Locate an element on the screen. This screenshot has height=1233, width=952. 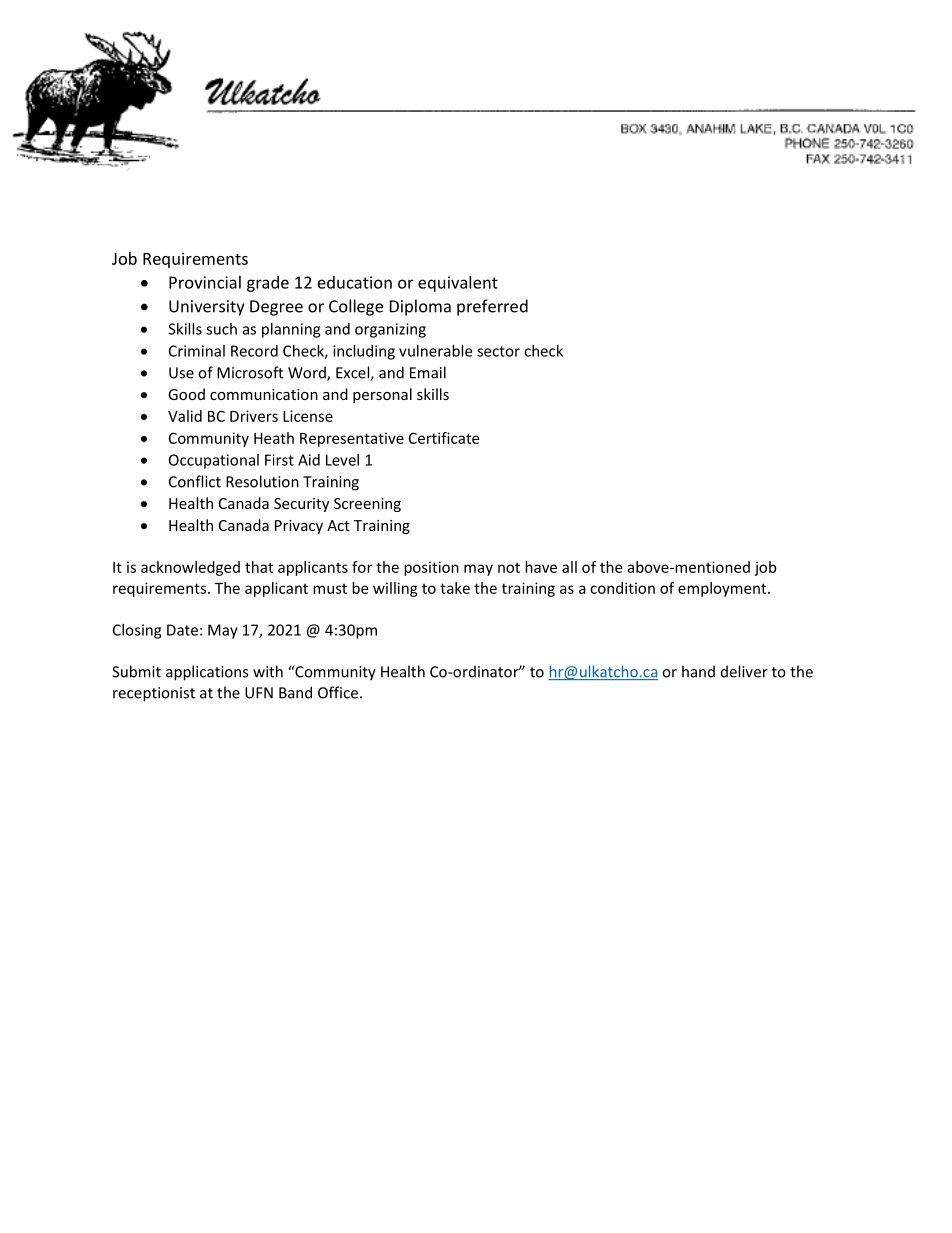
preferred is located at coordinates (492, 307).
